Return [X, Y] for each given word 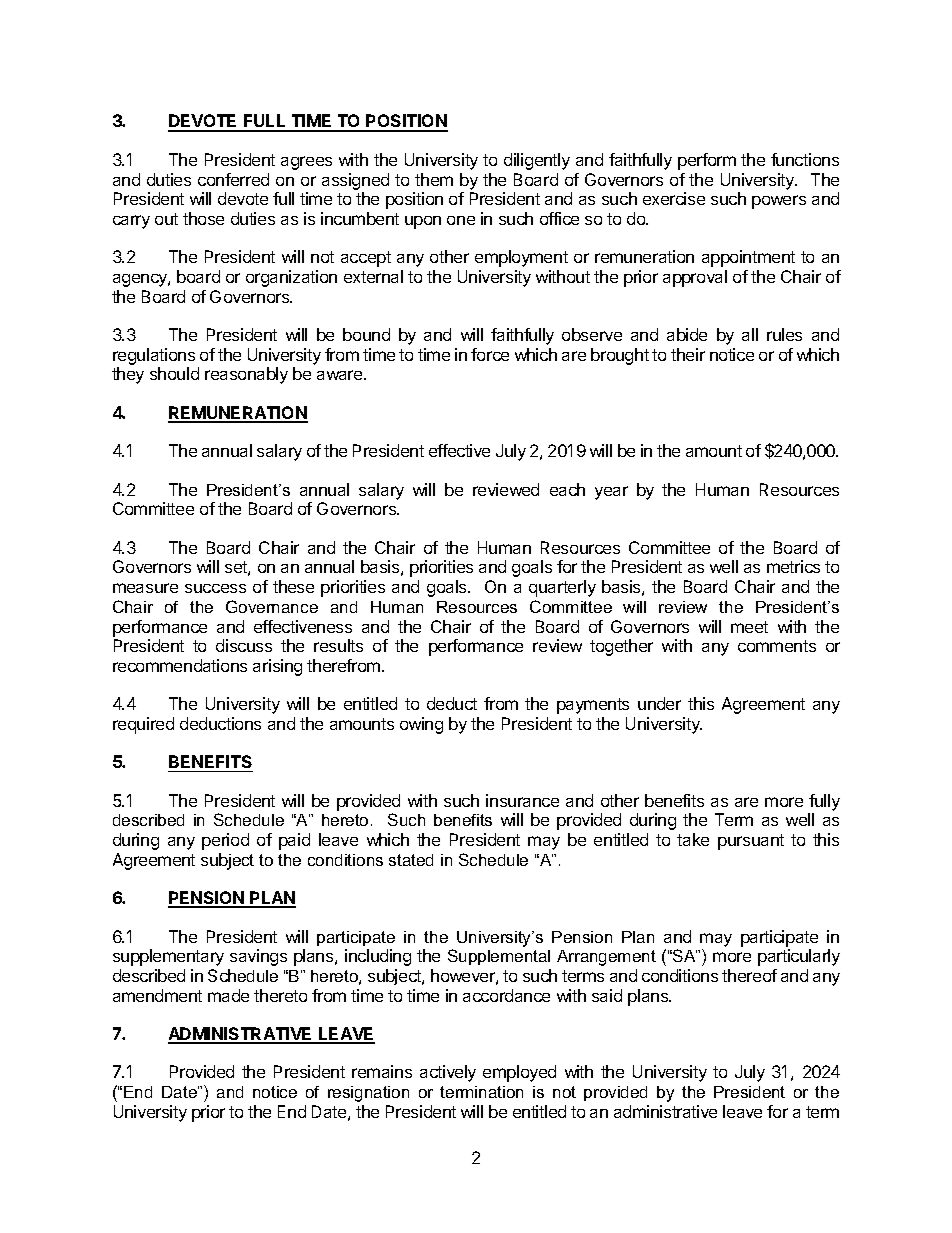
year [611, 493]
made [228, 995]
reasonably [246, 375]
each [567, 489]
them [434, 179]
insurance [522, 800]
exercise [674, 198]
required [143, 725]
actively [448, 1073]
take [693, 839]
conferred [233, 179]
